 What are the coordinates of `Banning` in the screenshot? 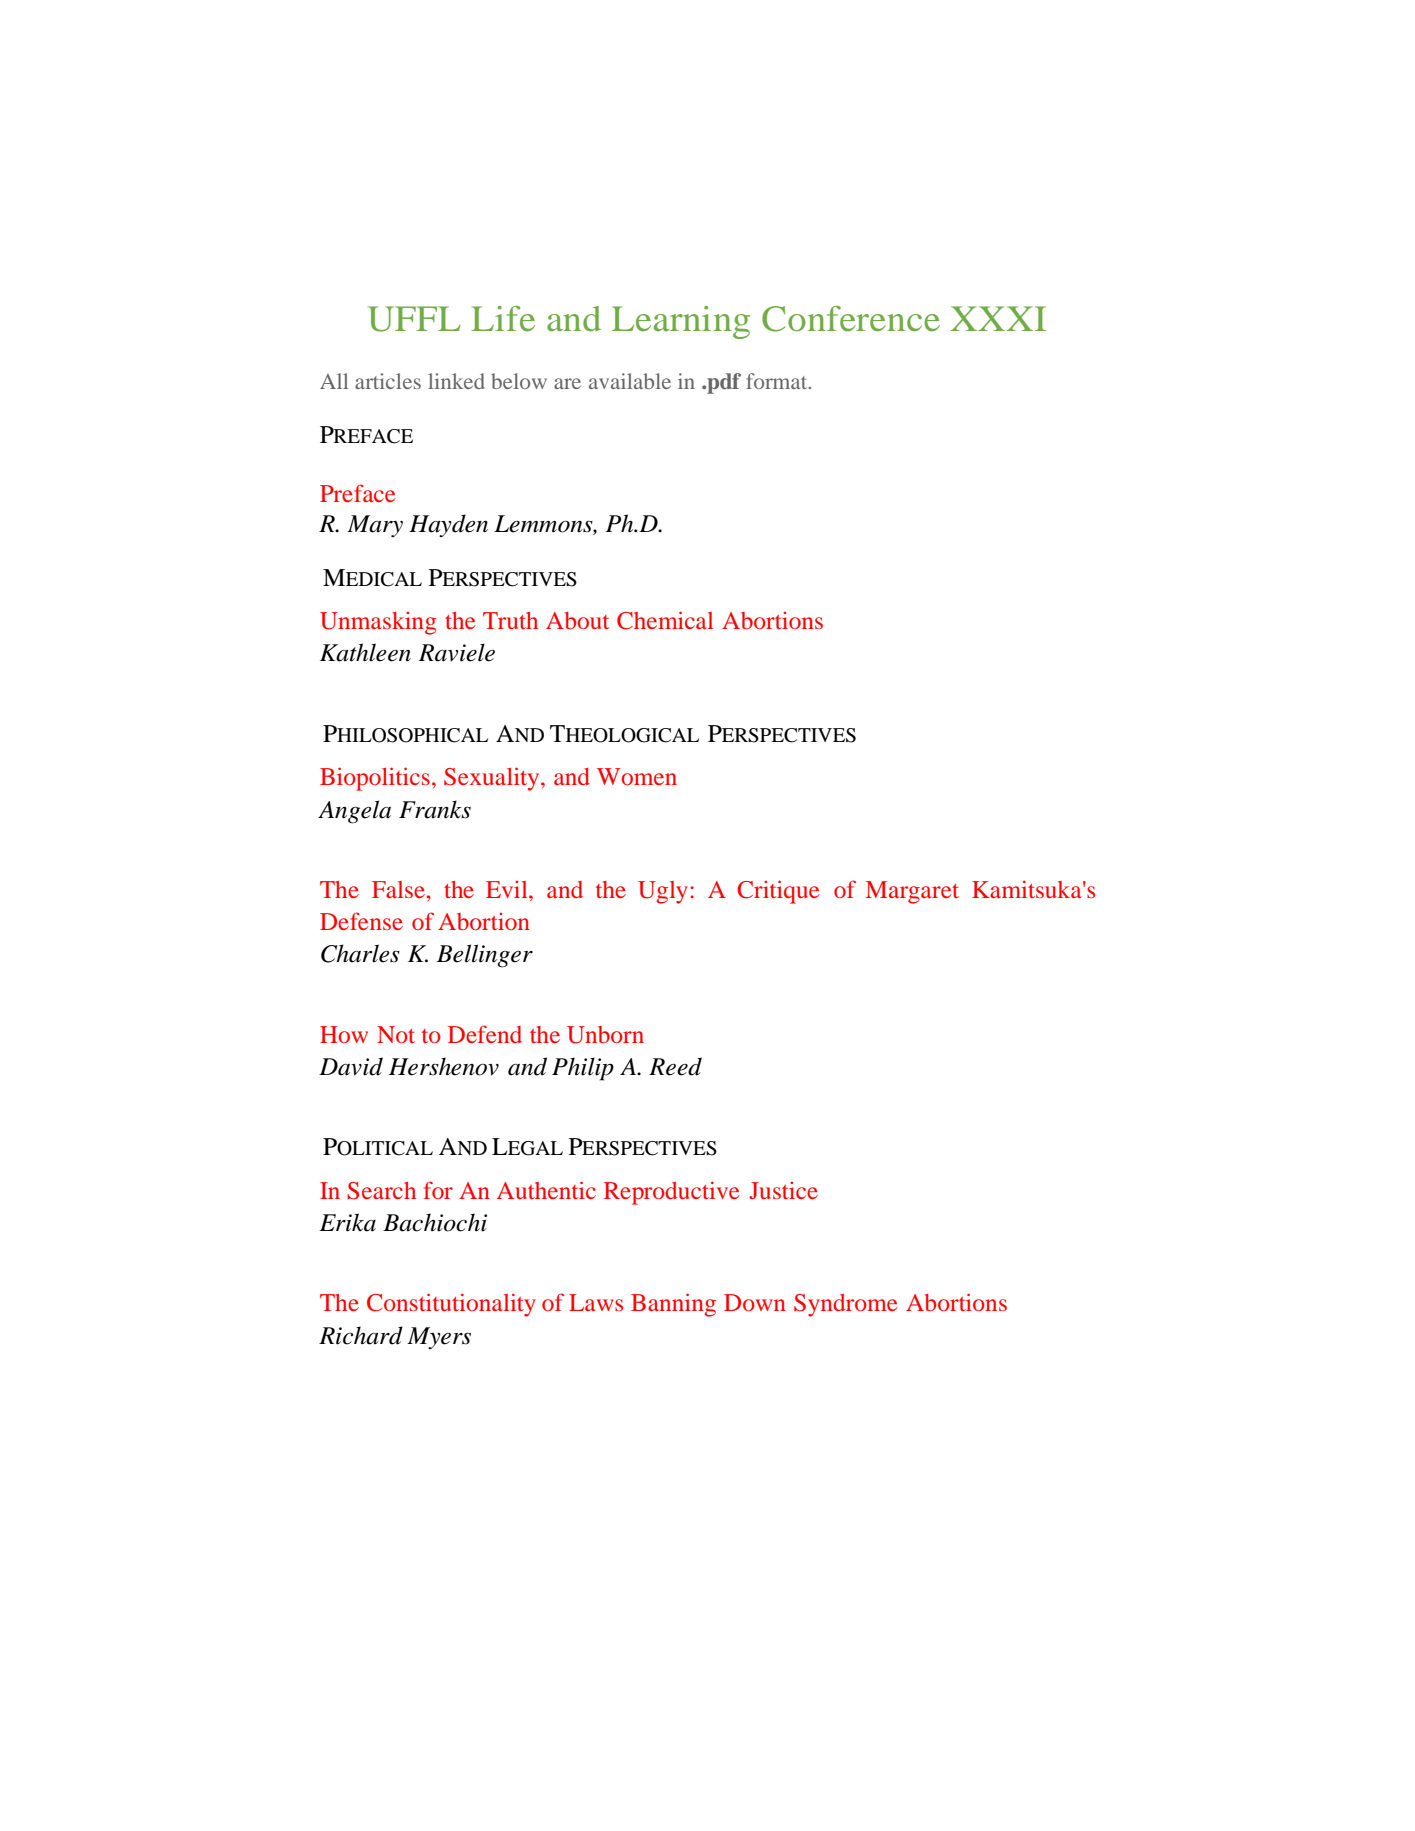 It's located at (673, 1305).
